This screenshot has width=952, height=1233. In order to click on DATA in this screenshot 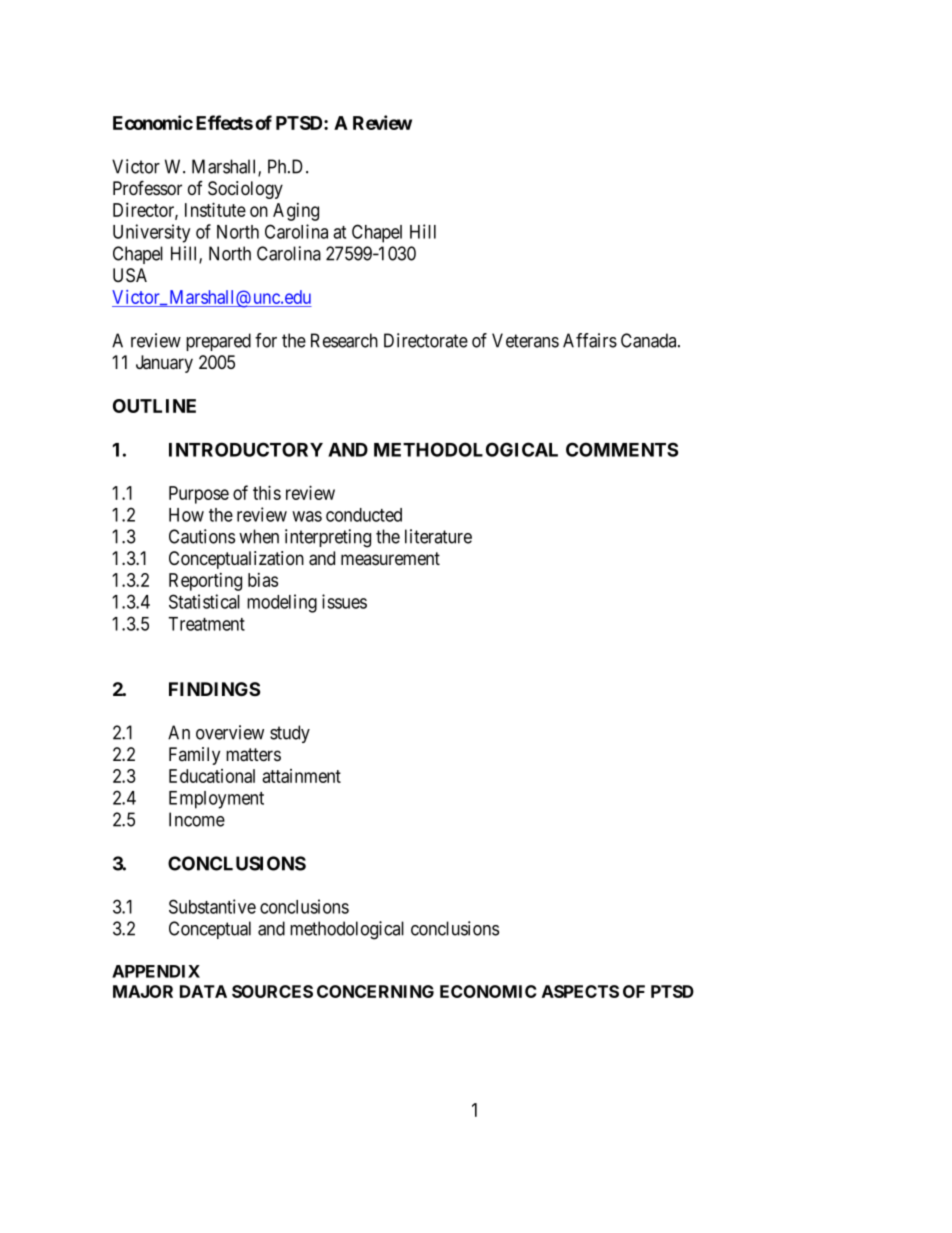, I will do `click(203, 991)`.
